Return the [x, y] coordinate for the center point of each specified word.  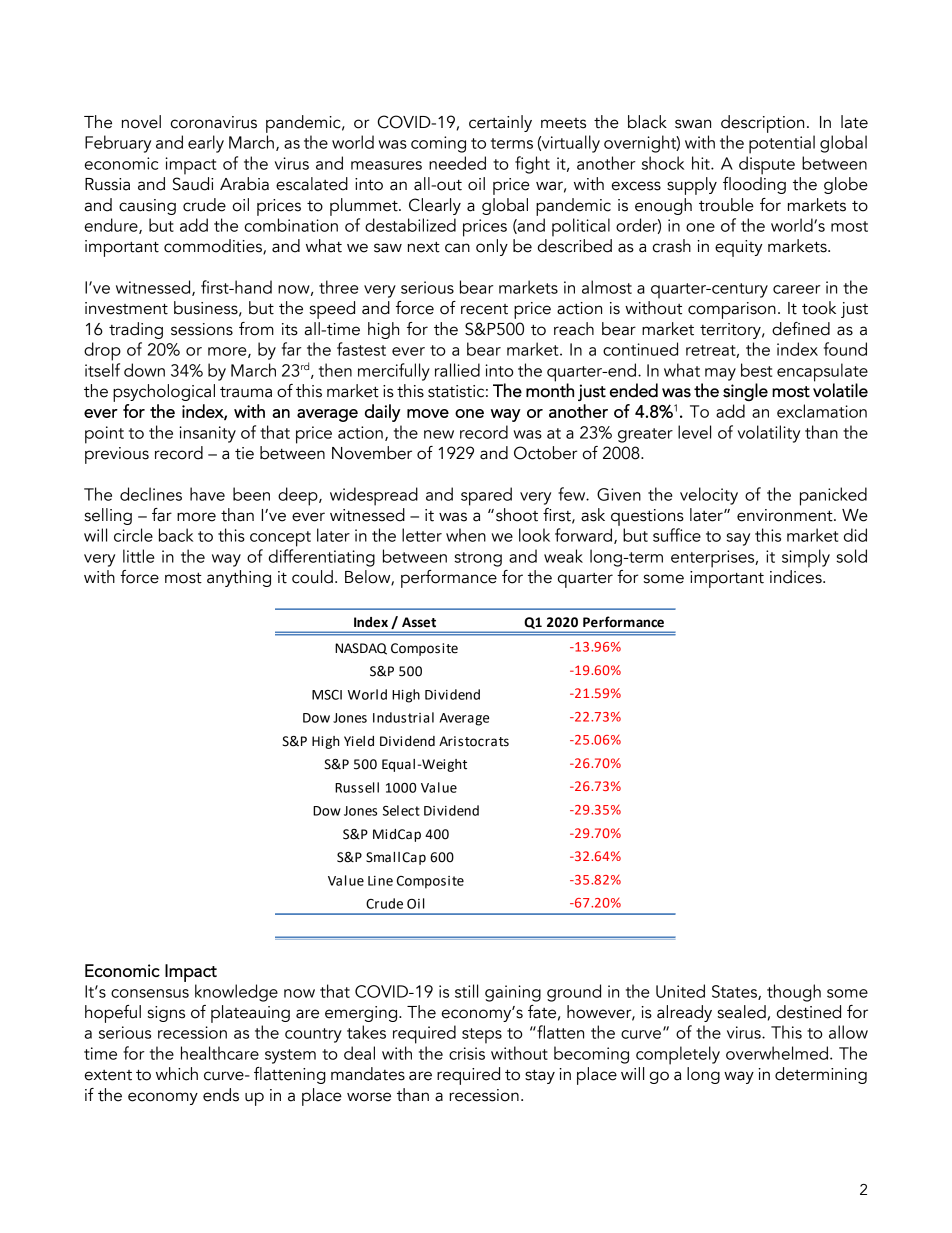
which [177, 1074]
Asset [419, 622]
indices [797, 577]
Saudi [193, 184]
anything [239, 578]
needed [457, 163]
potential [782, 144]
